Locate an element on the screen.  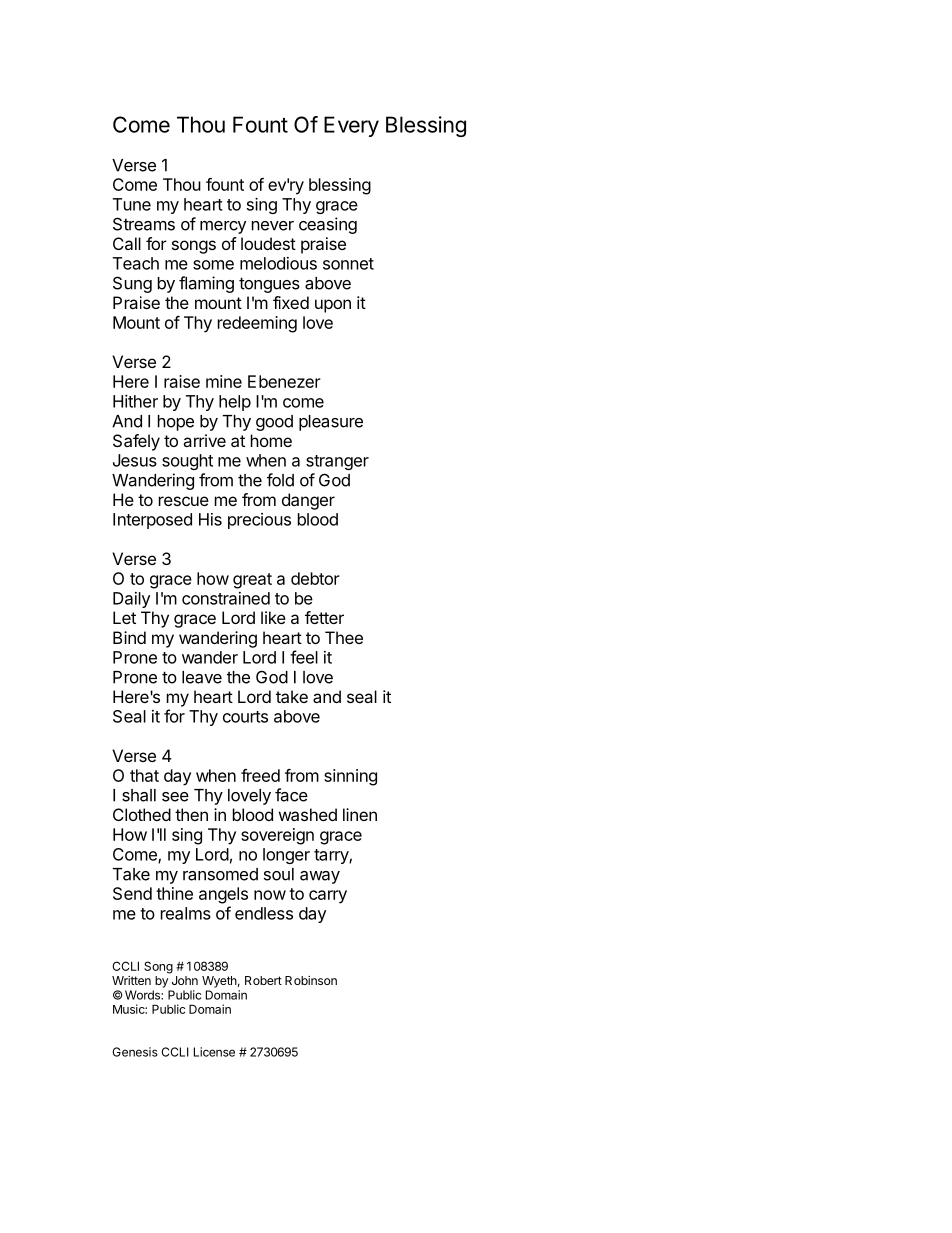
that is located at coordinates (144, 775).
